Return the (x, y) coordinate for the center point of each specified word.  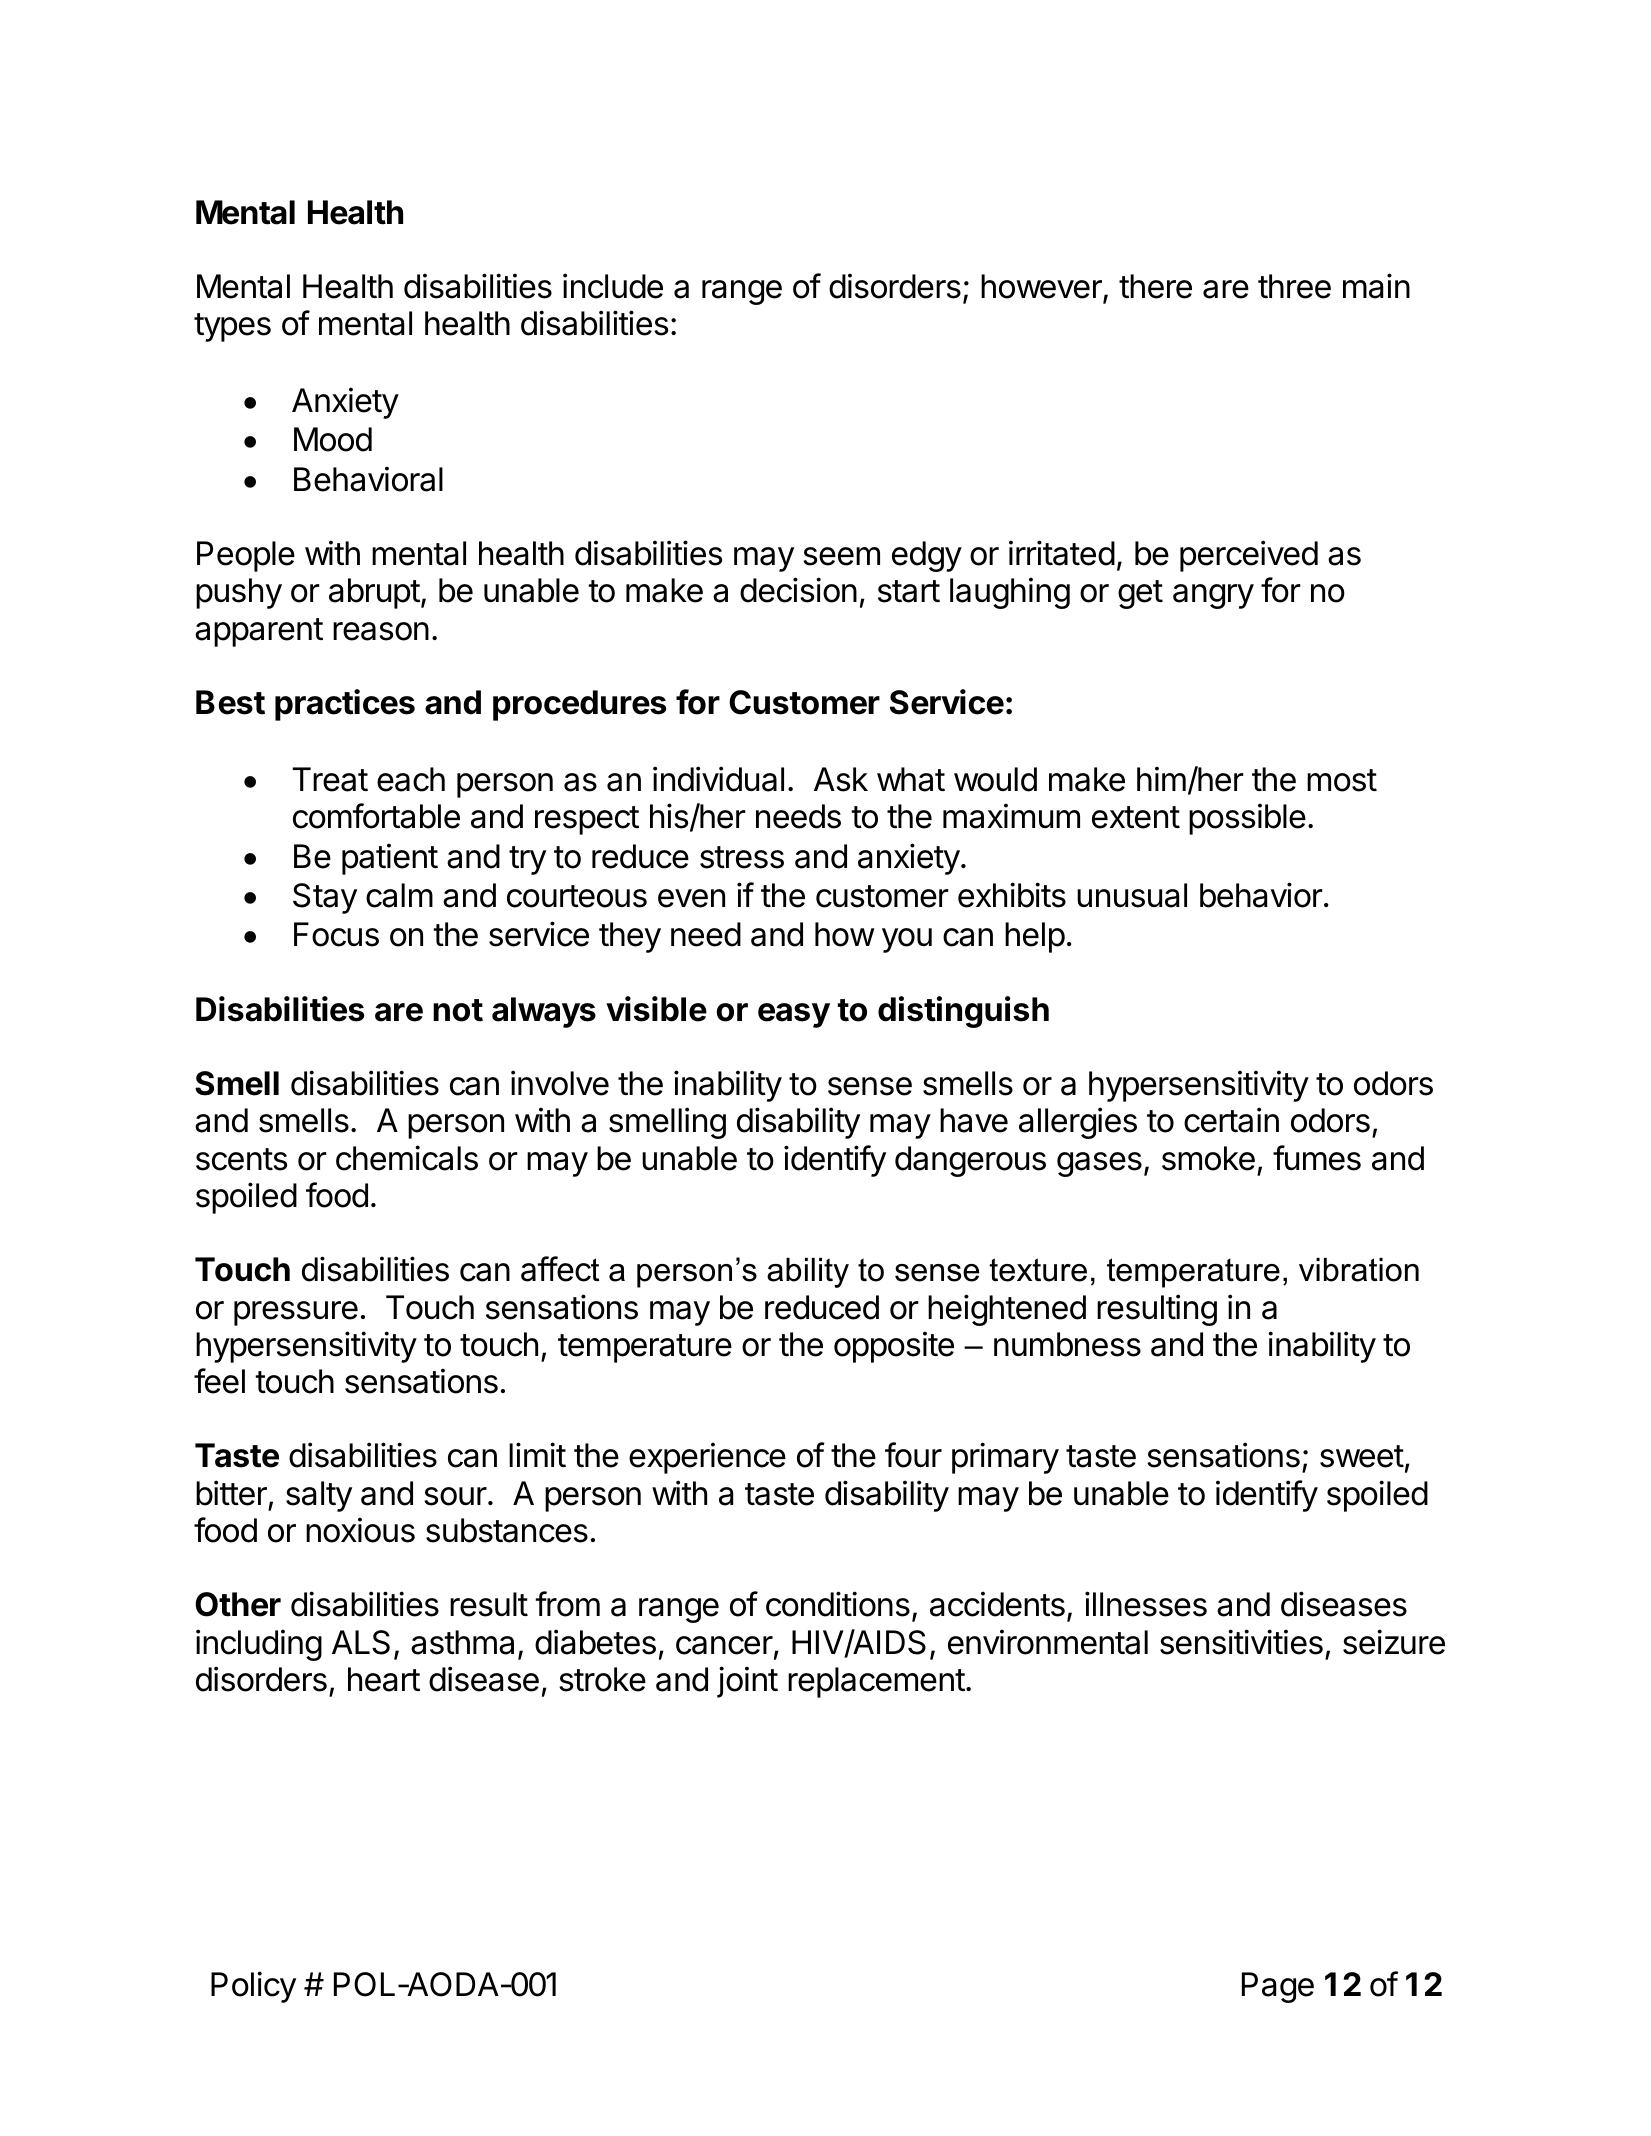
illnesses (1146, 1604)
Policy (253, 1987)
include (613, 286)
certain (1231, 1120)
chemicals (407, 1158)
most (1342, 780)
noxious (360, 1530)
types (232, 327)
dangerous (970, 1161)
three (1294, 286)
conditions (838, 1604)
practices (345, 705)
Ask (841, 779)
